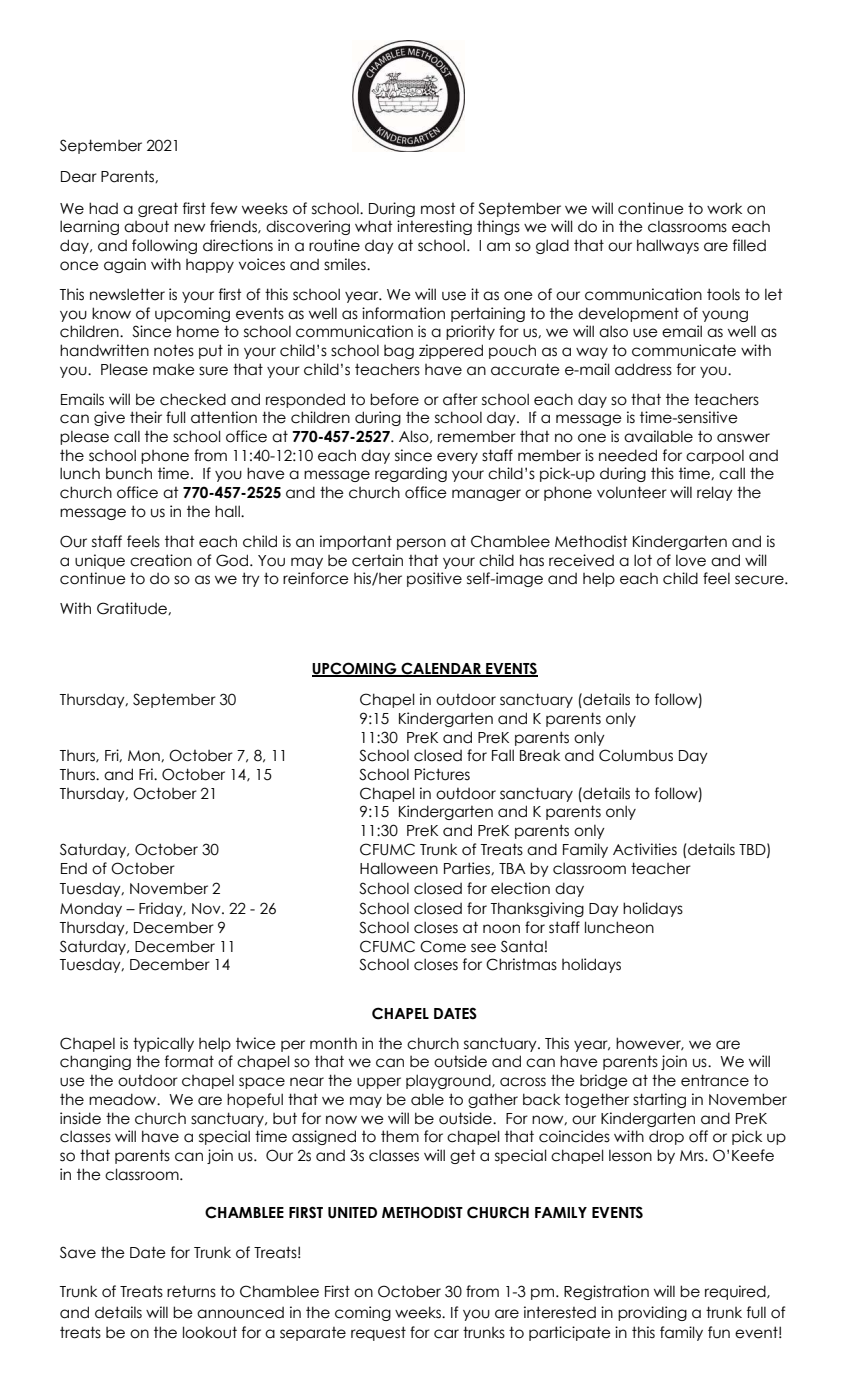  What do you see at coordinates (715, 493) in the screenshot?
I see `relay` at bounding box center [715, 493].
